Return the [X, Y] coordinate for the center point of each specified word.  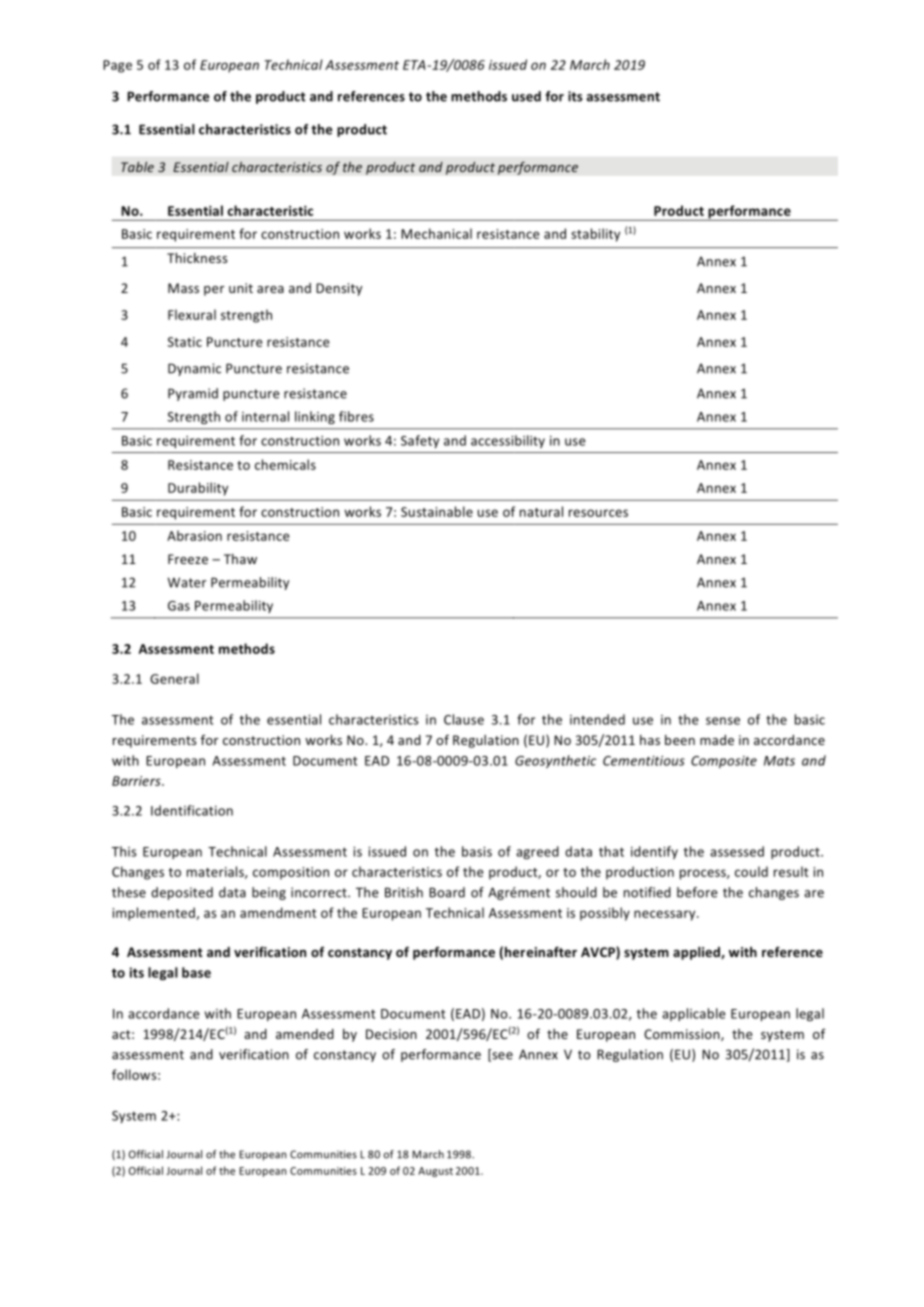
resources [598, 513]
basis [477, 851]
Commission [683, 1035]
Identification [192, 810]
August [435, 1172]
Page [117, 66]
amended [305, 1034]
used [526, 96]
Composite [724, 762]
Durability [198, 489]
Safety [420, 441]
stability [595, 235]
